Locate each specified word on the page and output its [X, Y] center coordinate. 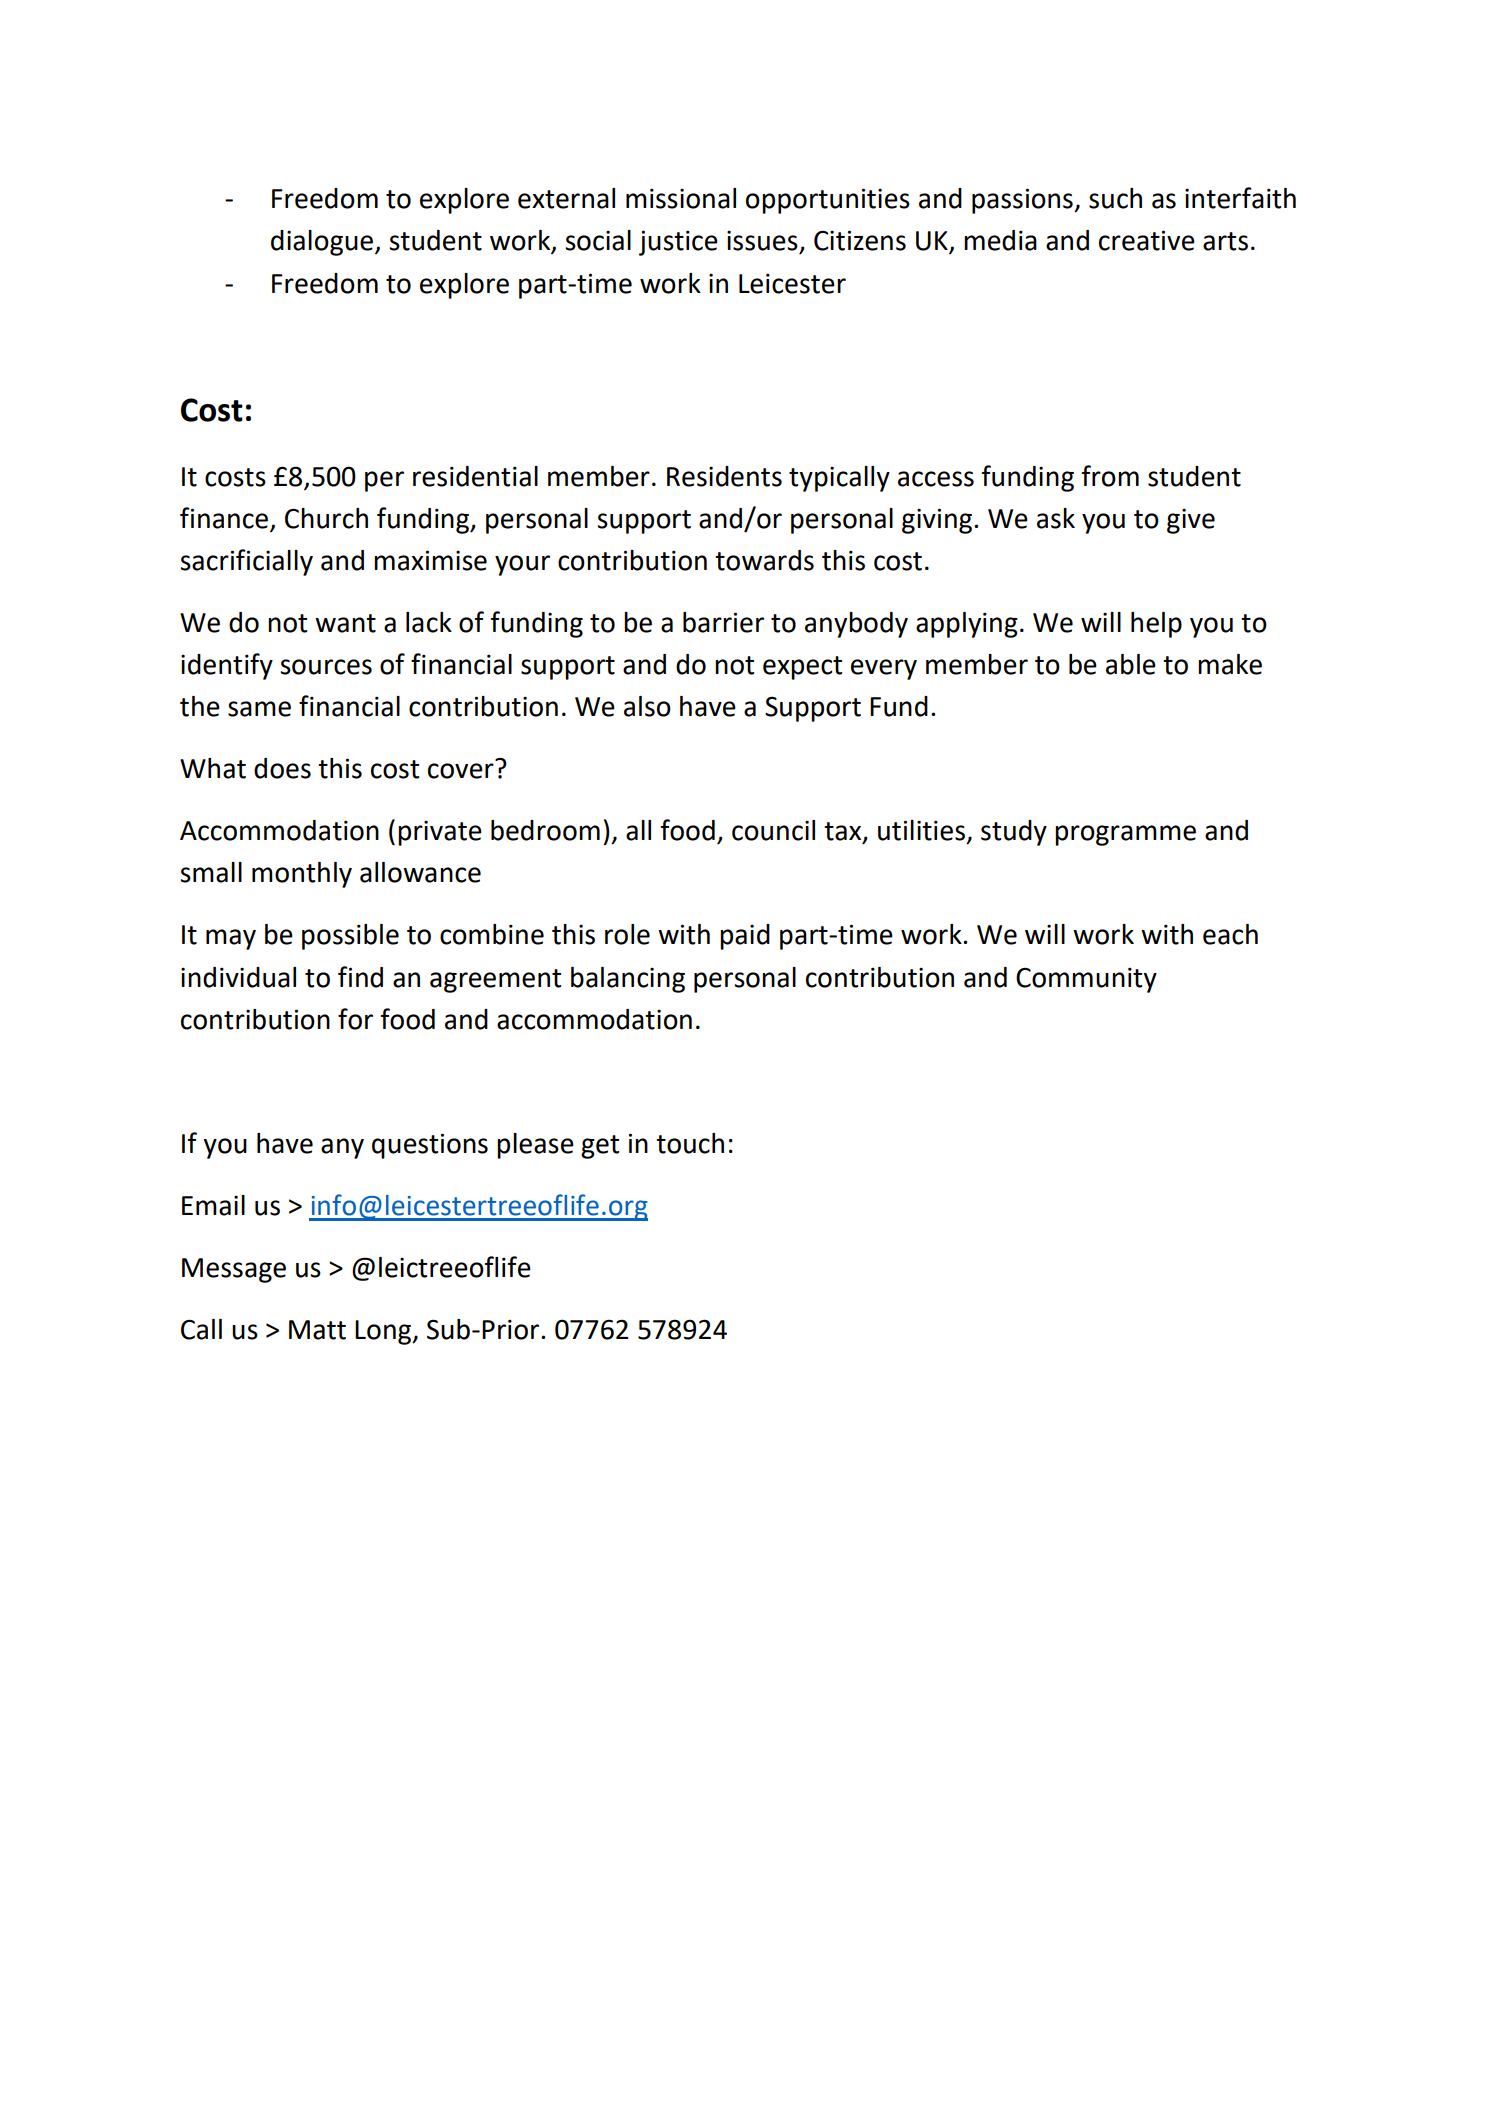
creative [1147, 240]
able [1131, 664]
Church [326, 518]
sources [326, 667]
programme [1125, 835]
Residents [724, 476]
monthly [302, 875]
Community [1086, 980]
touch [690, 1143]
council [773, 830]
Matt [317, 1330]
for [355, 1019]
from [1110, 476]
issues [762, 241]
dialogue [322, 243]
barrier [723, 622]
